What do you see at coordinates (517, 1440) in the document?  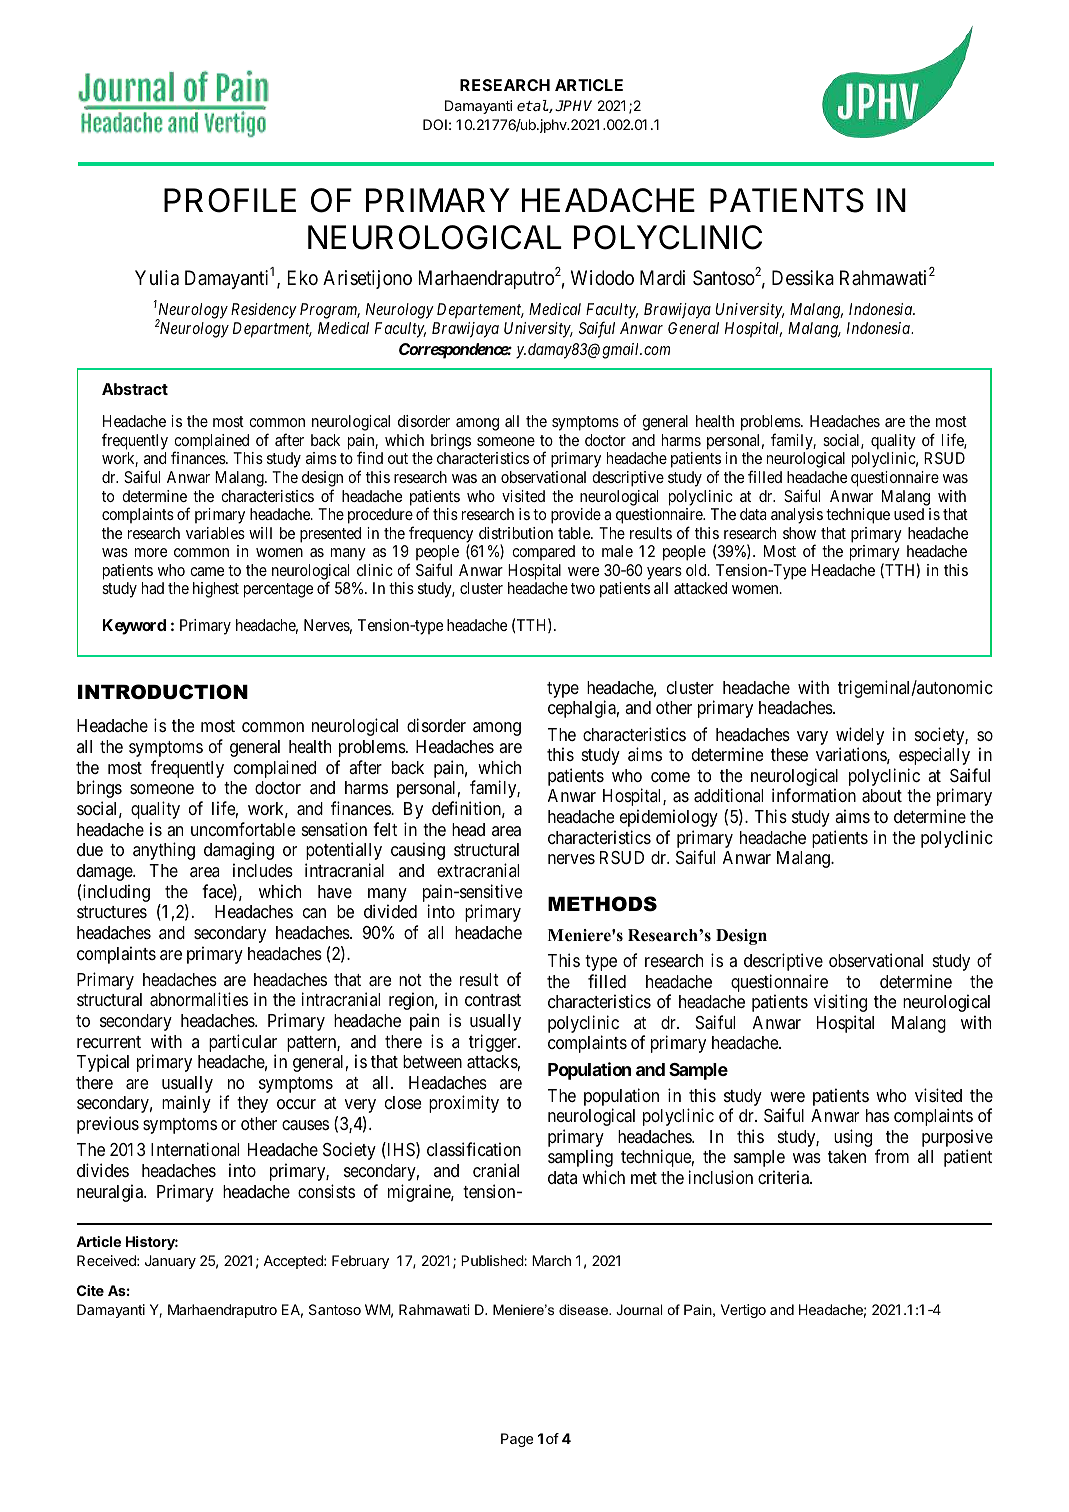 I see `Page` at bounding box center [517, 1440].
